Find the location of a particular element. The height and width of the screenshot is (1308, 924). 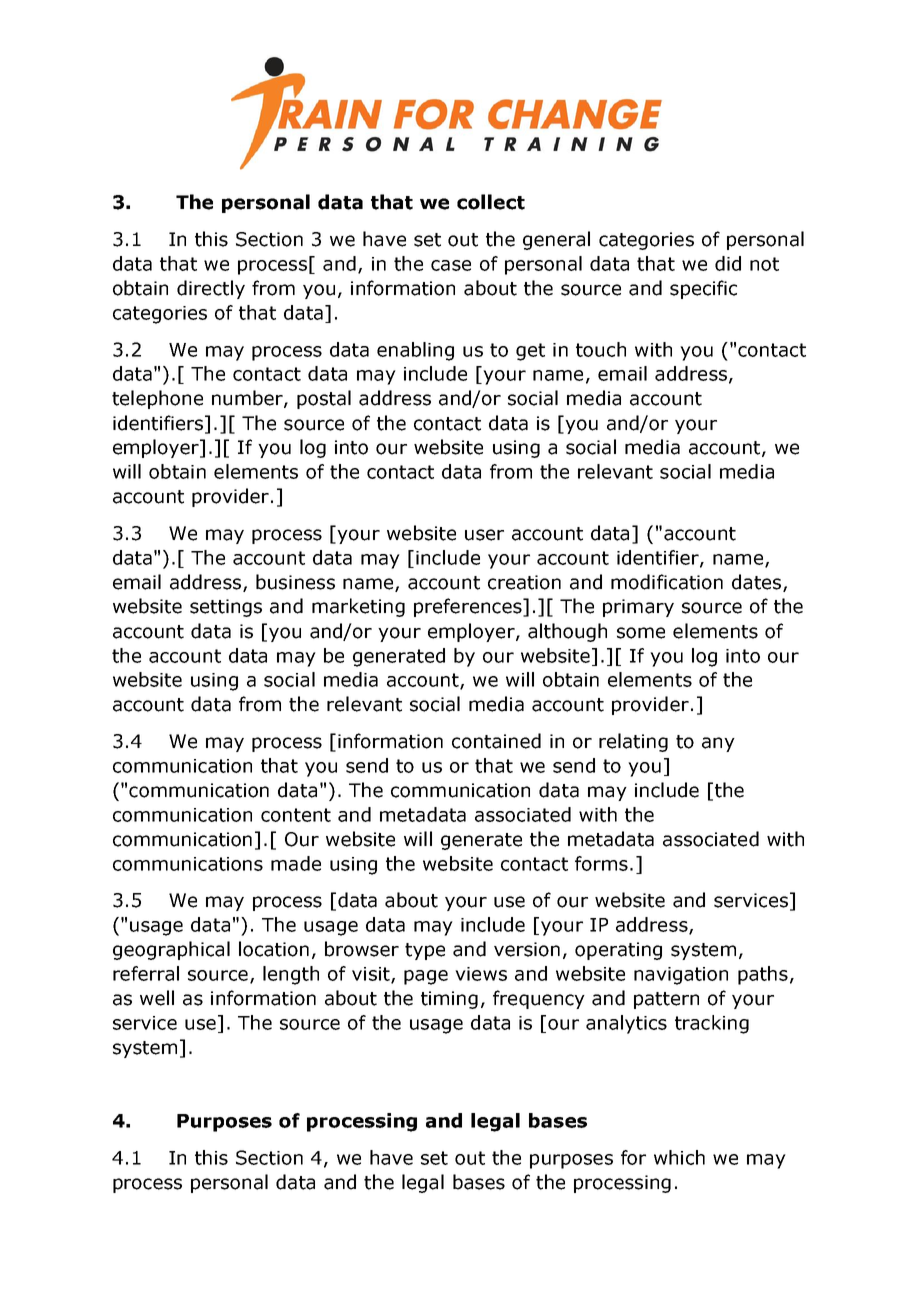

settings is located at coordinates (226, 608).
